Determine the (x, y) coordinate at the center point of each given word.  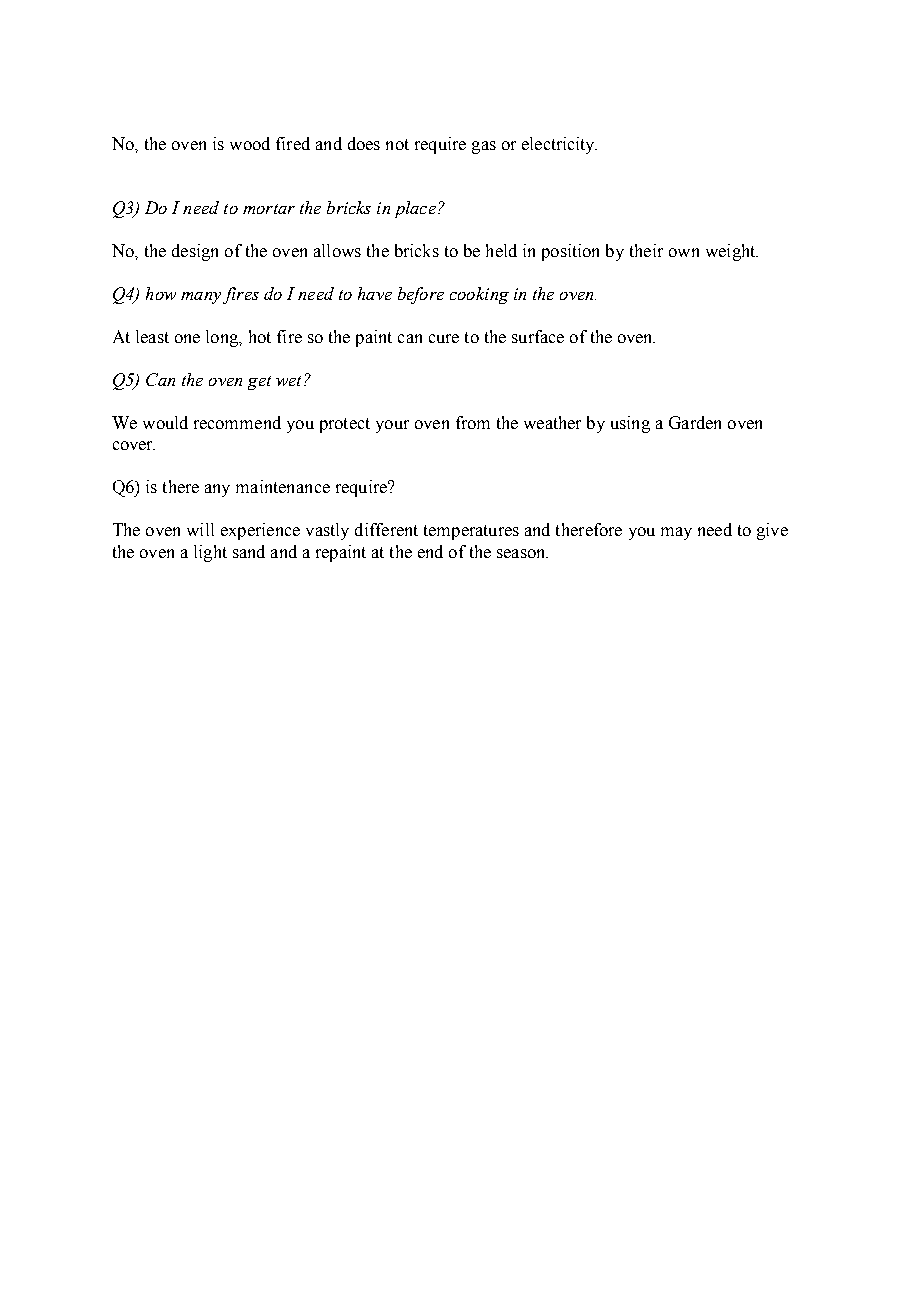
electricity (559, 145)
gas (484, 147)
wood (250, 143)
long (223, 338)
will (200, 529)
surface (538, 336)
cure (444, 338)
